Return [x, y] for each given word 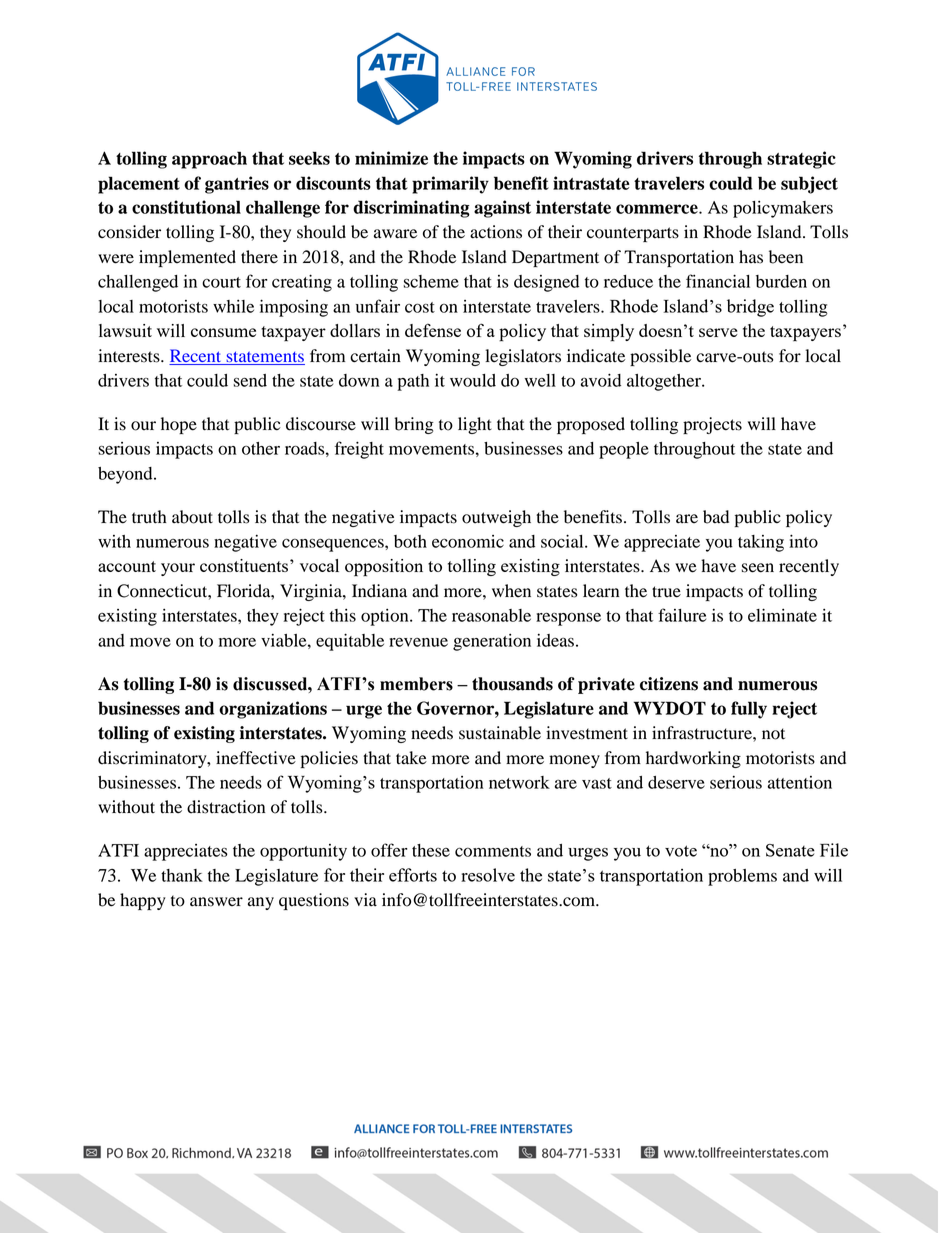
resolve [488, 875]
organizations [273, 710]
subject [809, 185]
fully [749, 710]
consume [223, 332]
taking [761, 543]
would [473, 380]
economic [468, 541]
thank [182, 875]
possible [660, 357]
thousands [512, 684]
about [192, 517]
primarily [450, 185]
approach [209, 160]
